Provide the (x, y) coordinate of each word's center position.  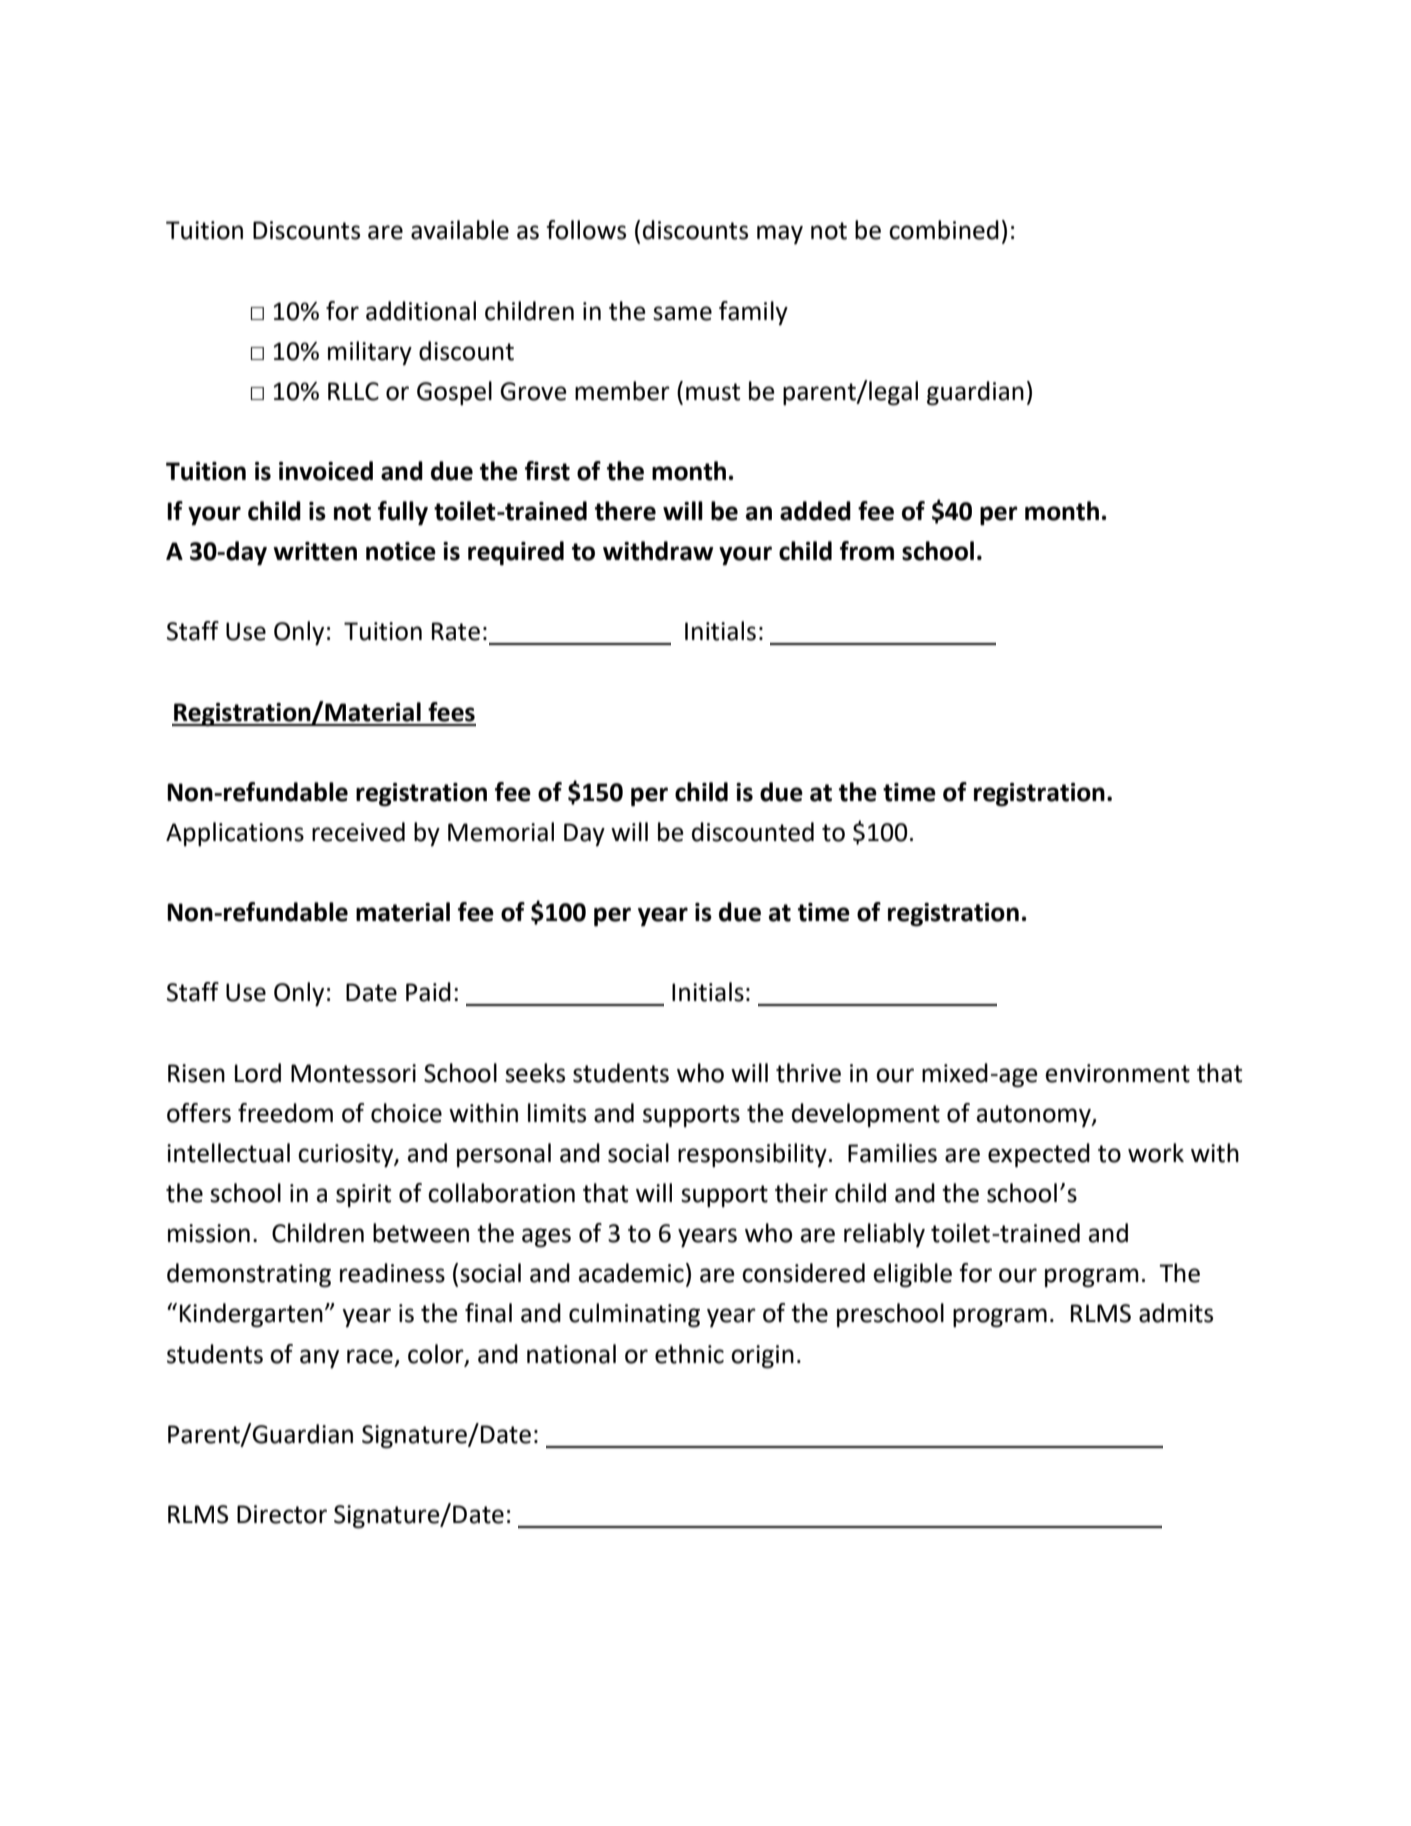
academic (631, 1273)
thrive (808, 1073)
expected (1039, 1155)
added (815, 511)
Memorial (501, 832)
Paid (428, 992)
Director (282, 1514)
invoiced (326, 471)
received (358, 832)
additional (421, 311)
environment (1117, 1073)
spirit (363, 1195)
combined (944, 230)
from (867, 551)
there (625, 511)
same (682, 313)
